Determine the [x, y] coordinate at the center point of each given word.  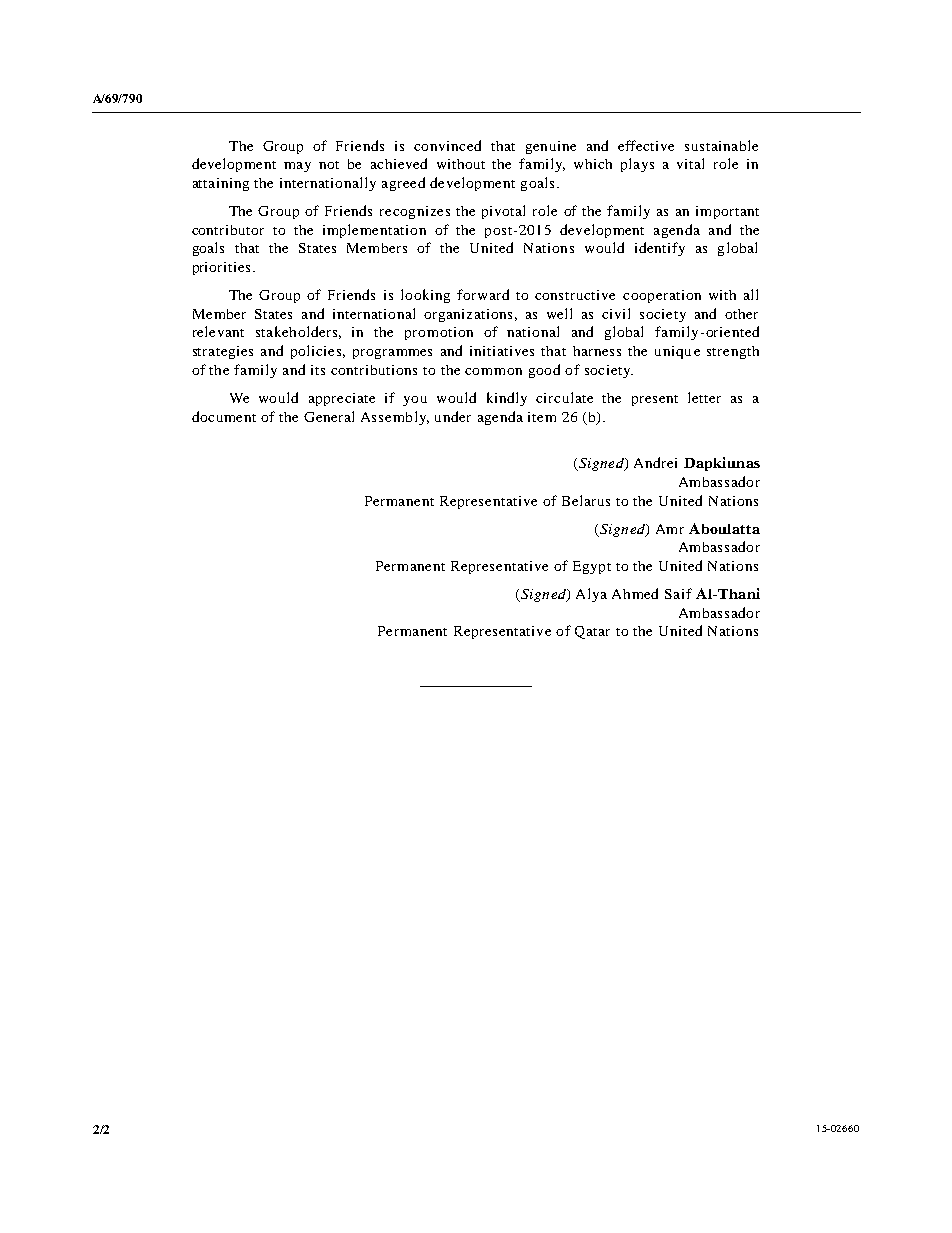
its [318, 370]
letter [704, 397]
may [297, 167]
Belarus [586, 500]
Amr [670, 529]
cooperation [662, 296]
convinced [447, 145]
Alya [591, 595]
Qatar [592, 632]
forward [483, 294]
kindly [507, 399]
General [329, 416]
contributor [228, 230]
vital [690, 163]
